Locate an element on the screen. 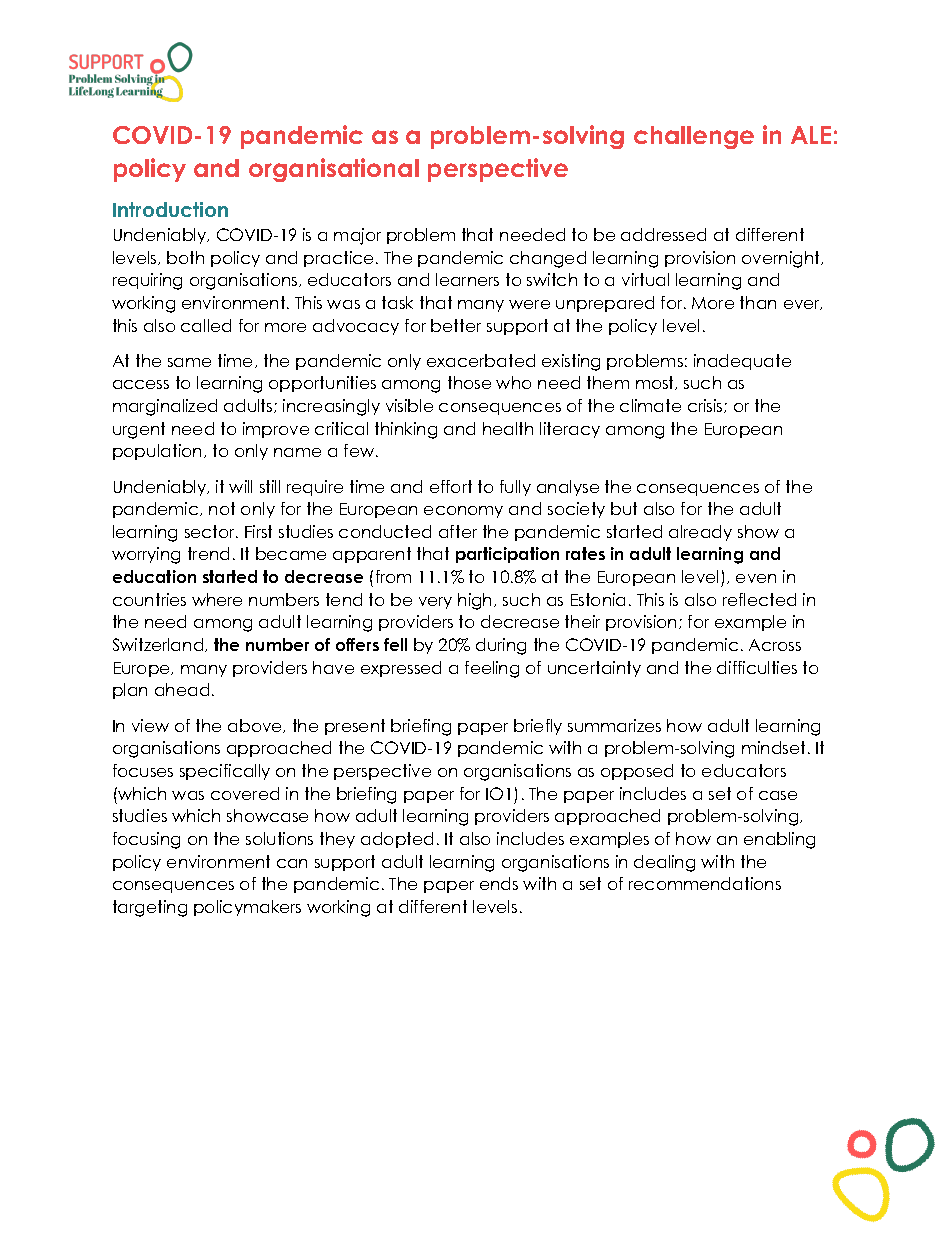  targeting is located at coordinates (150, 908).
